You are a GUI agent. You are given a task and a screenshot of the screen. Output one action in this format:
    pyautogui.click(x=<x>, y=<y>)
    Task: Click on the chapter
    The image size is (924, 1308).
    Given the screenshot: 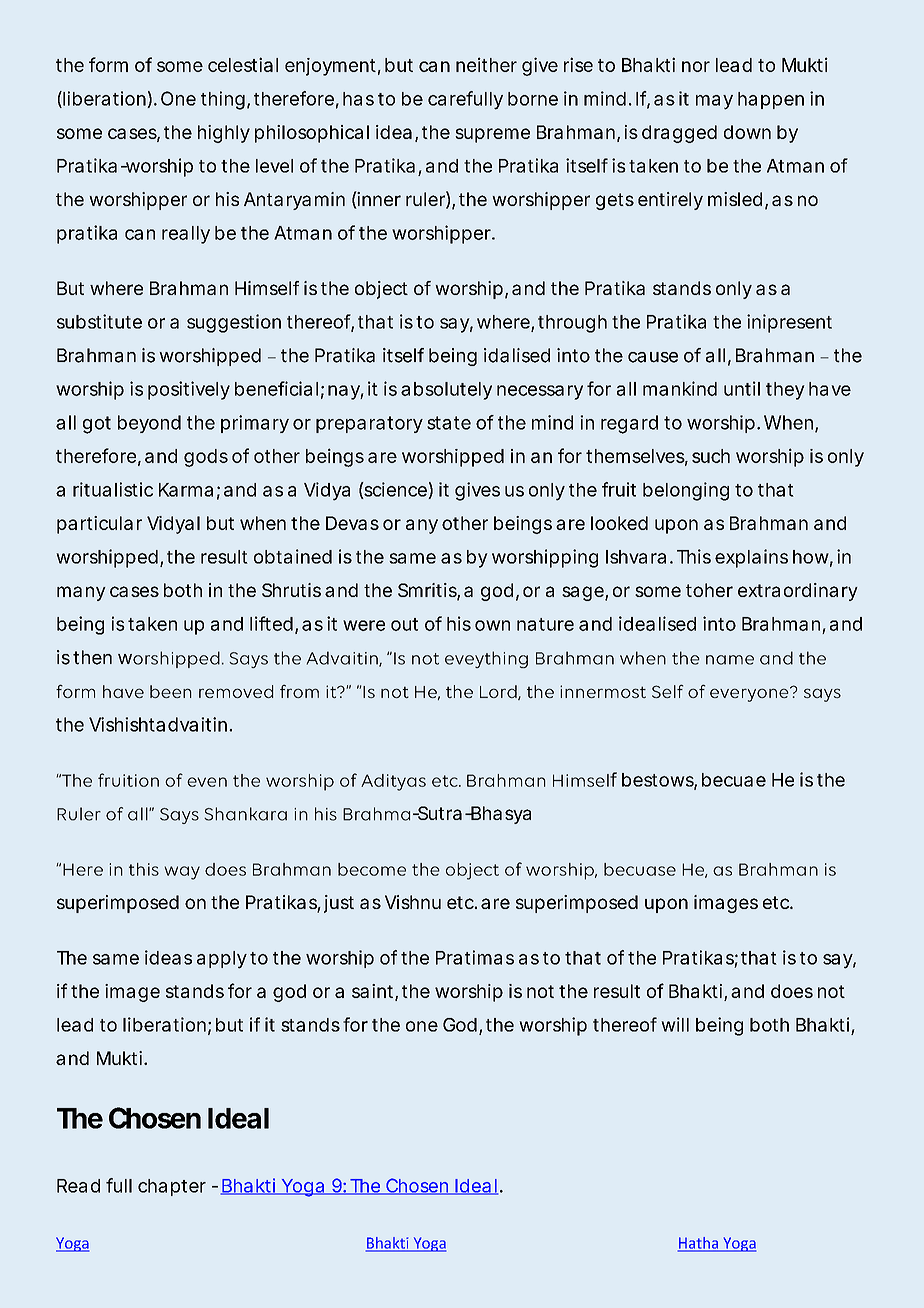 What is the action you would take?
    pyautogui.click(x=172, y=1187)
